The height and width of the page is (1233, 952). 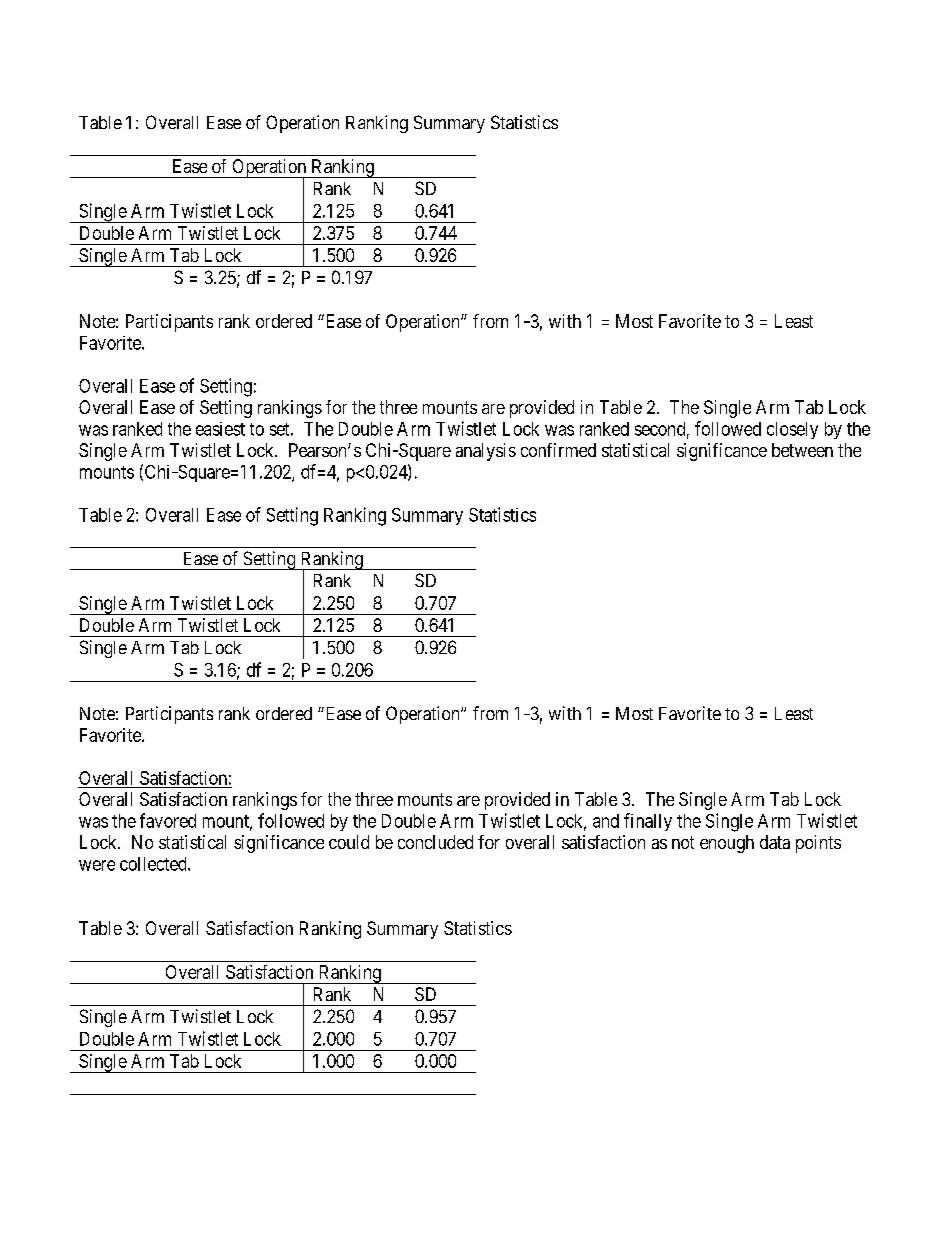 What do you see at coordinates (154, 864) in the page?
I see `collected` at bounding box center [154, 864].
